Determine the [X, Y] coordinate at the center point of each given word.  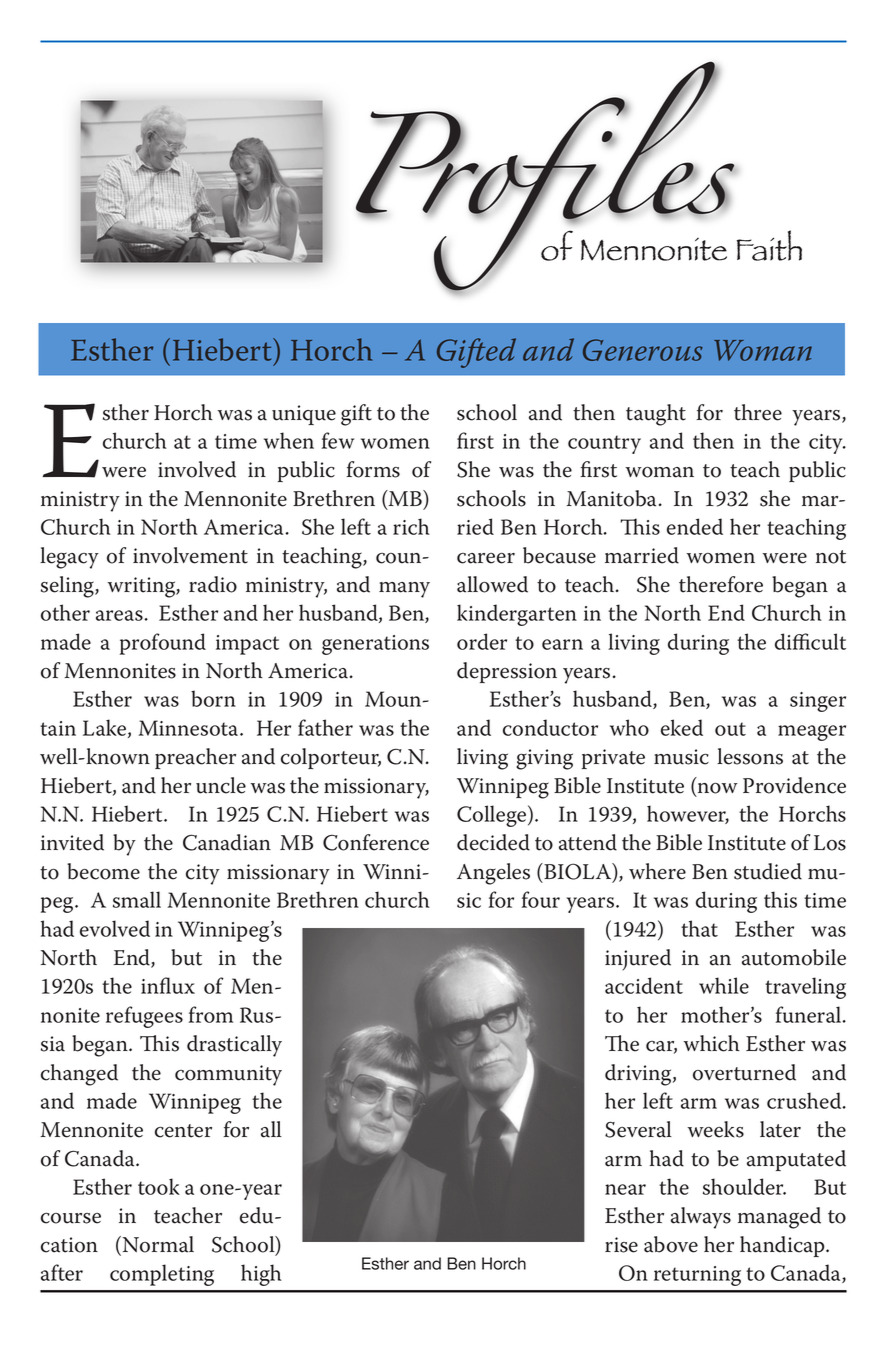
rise [621, 1245]
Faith [769, 245]
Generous [643, 350]
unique [304, 415]
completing [162, 1275]
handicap [783, 1246]
